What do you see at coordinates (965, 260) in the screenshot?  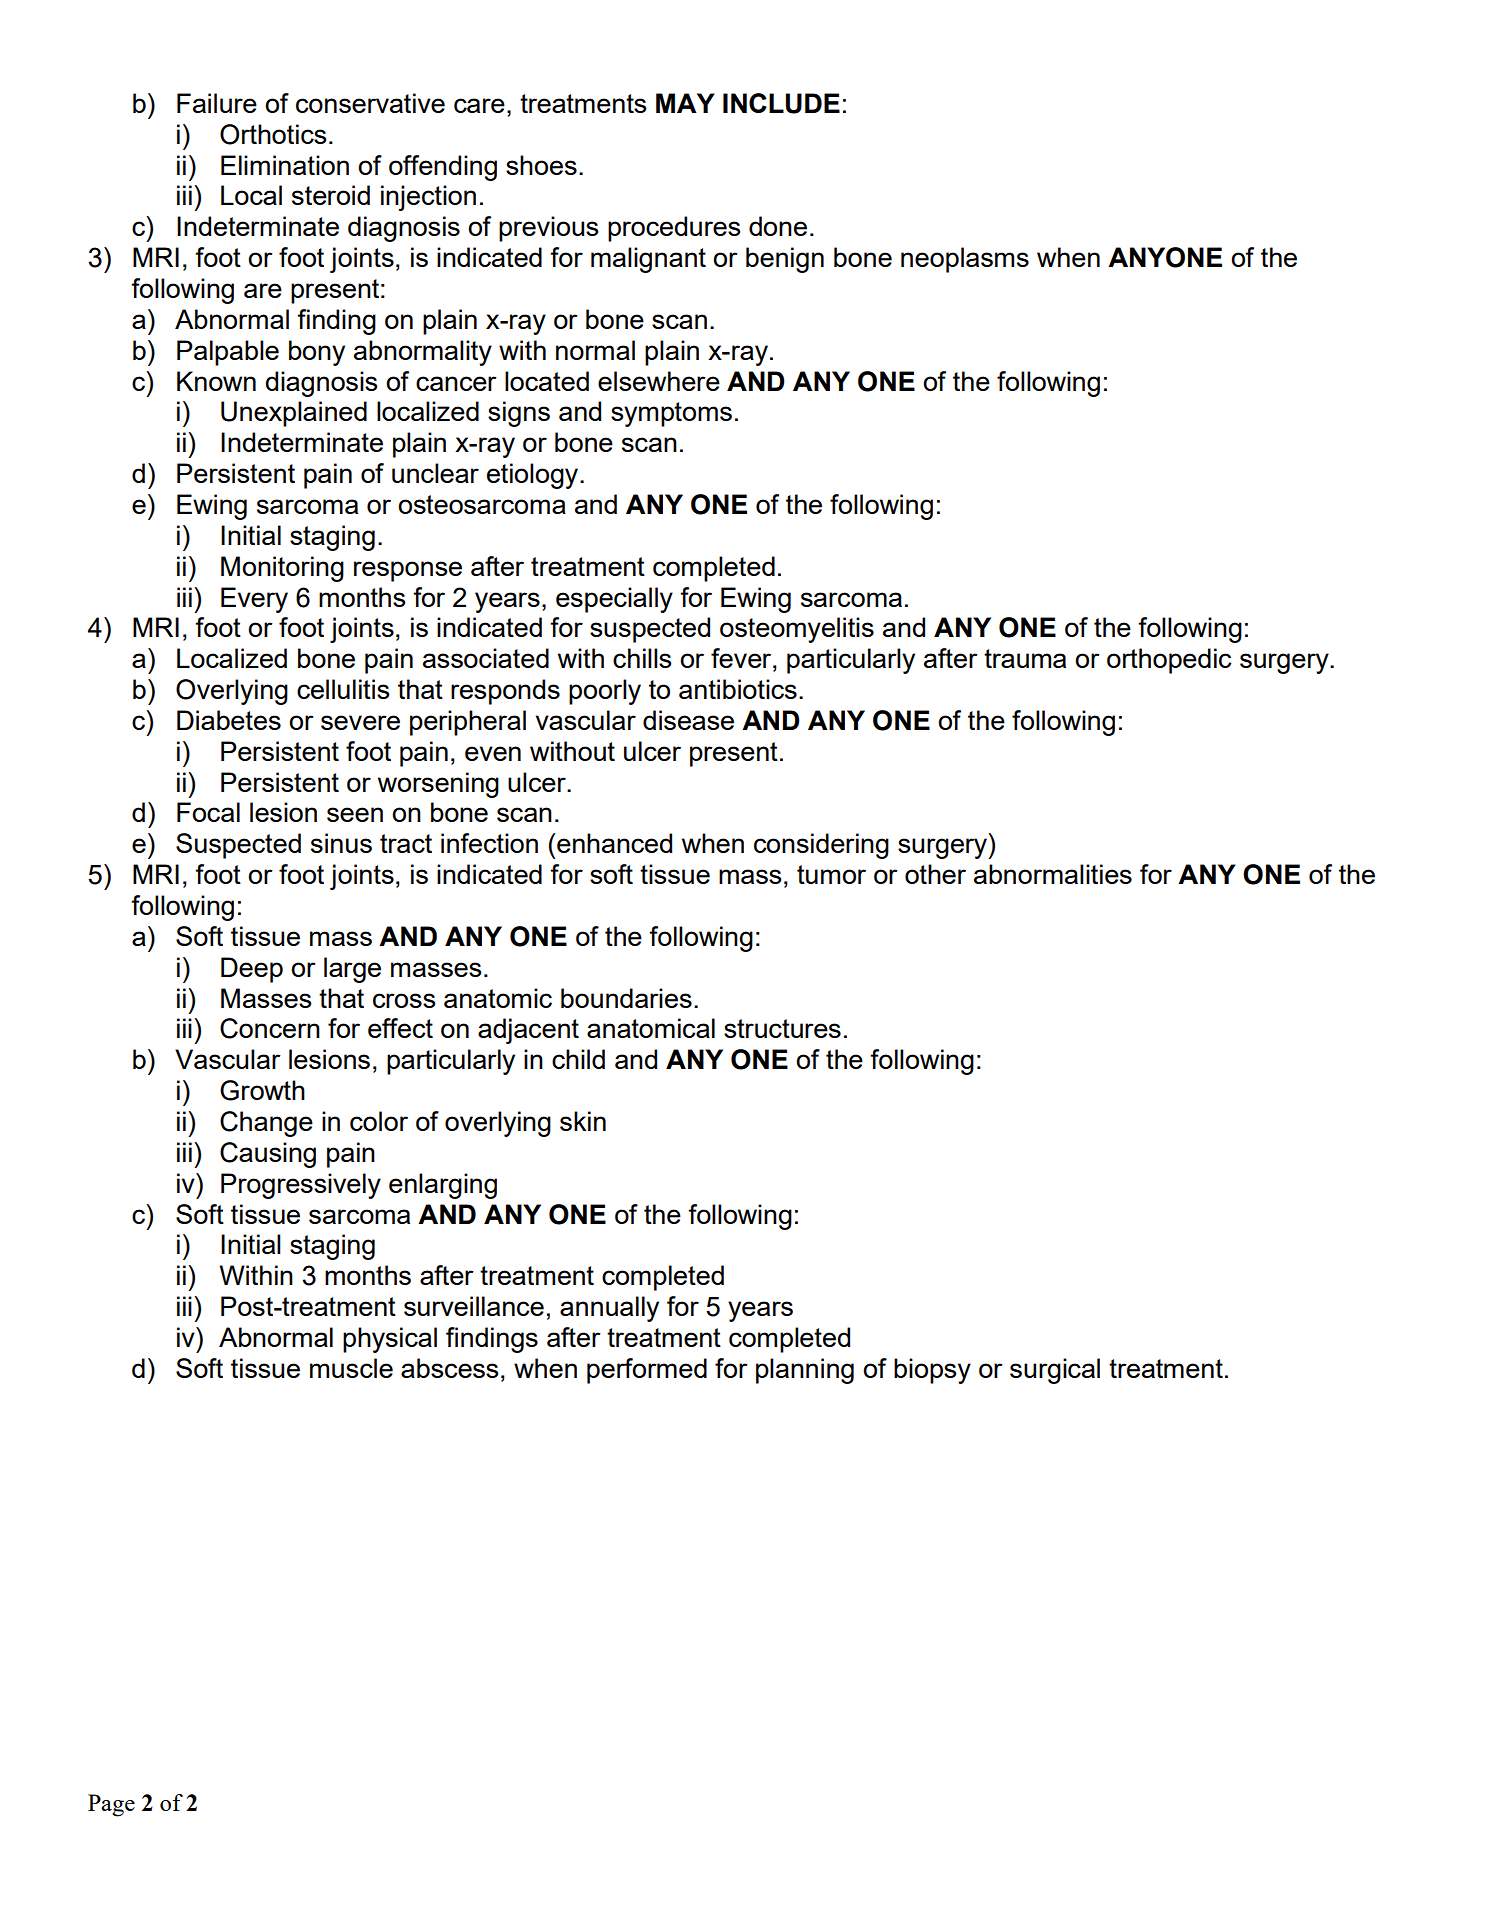 I see `neoplasms` at bounding box center [965, 260].
